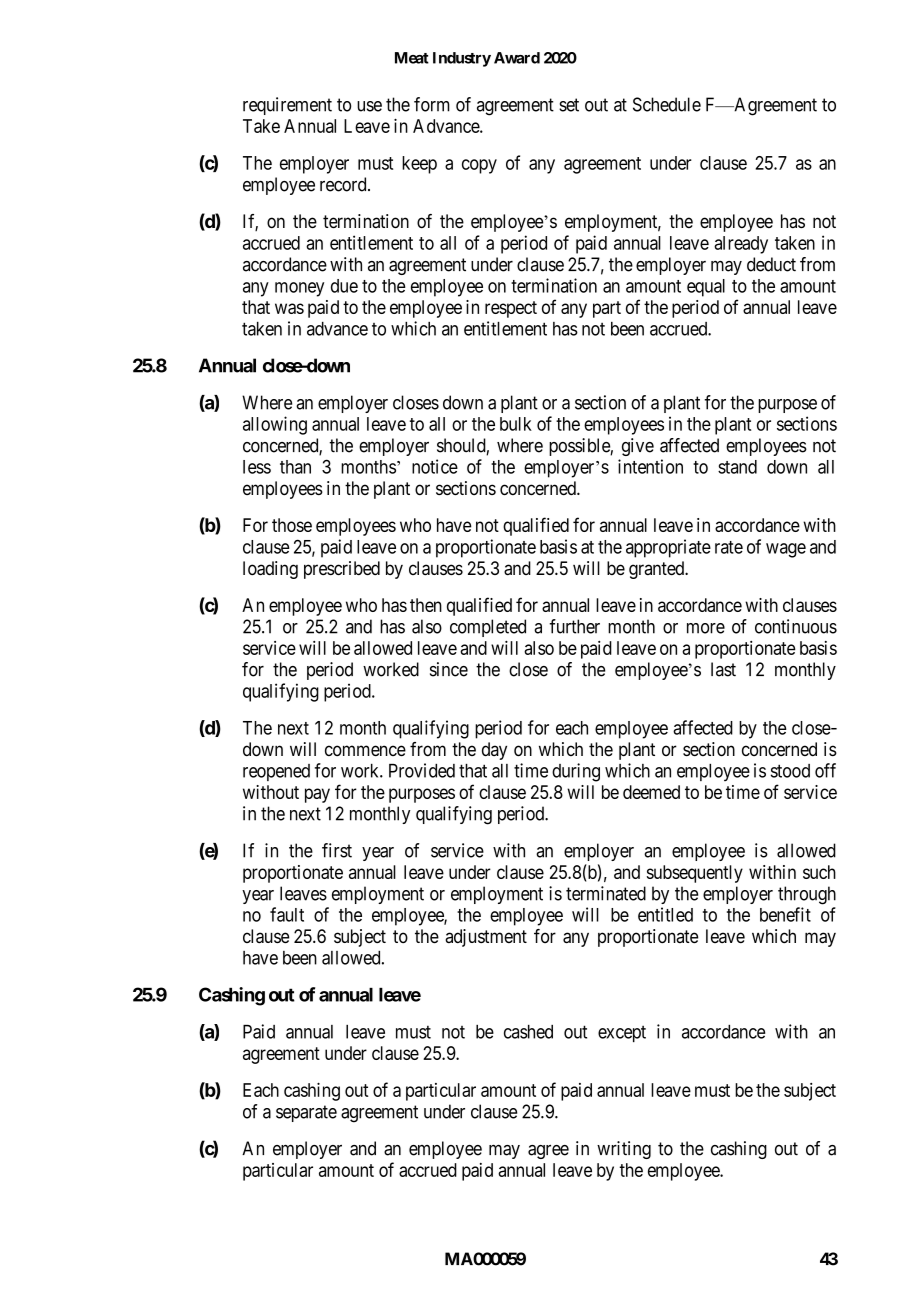 This document has width=924, height=1308. I want to click on prescribed, so click(342, 570).
